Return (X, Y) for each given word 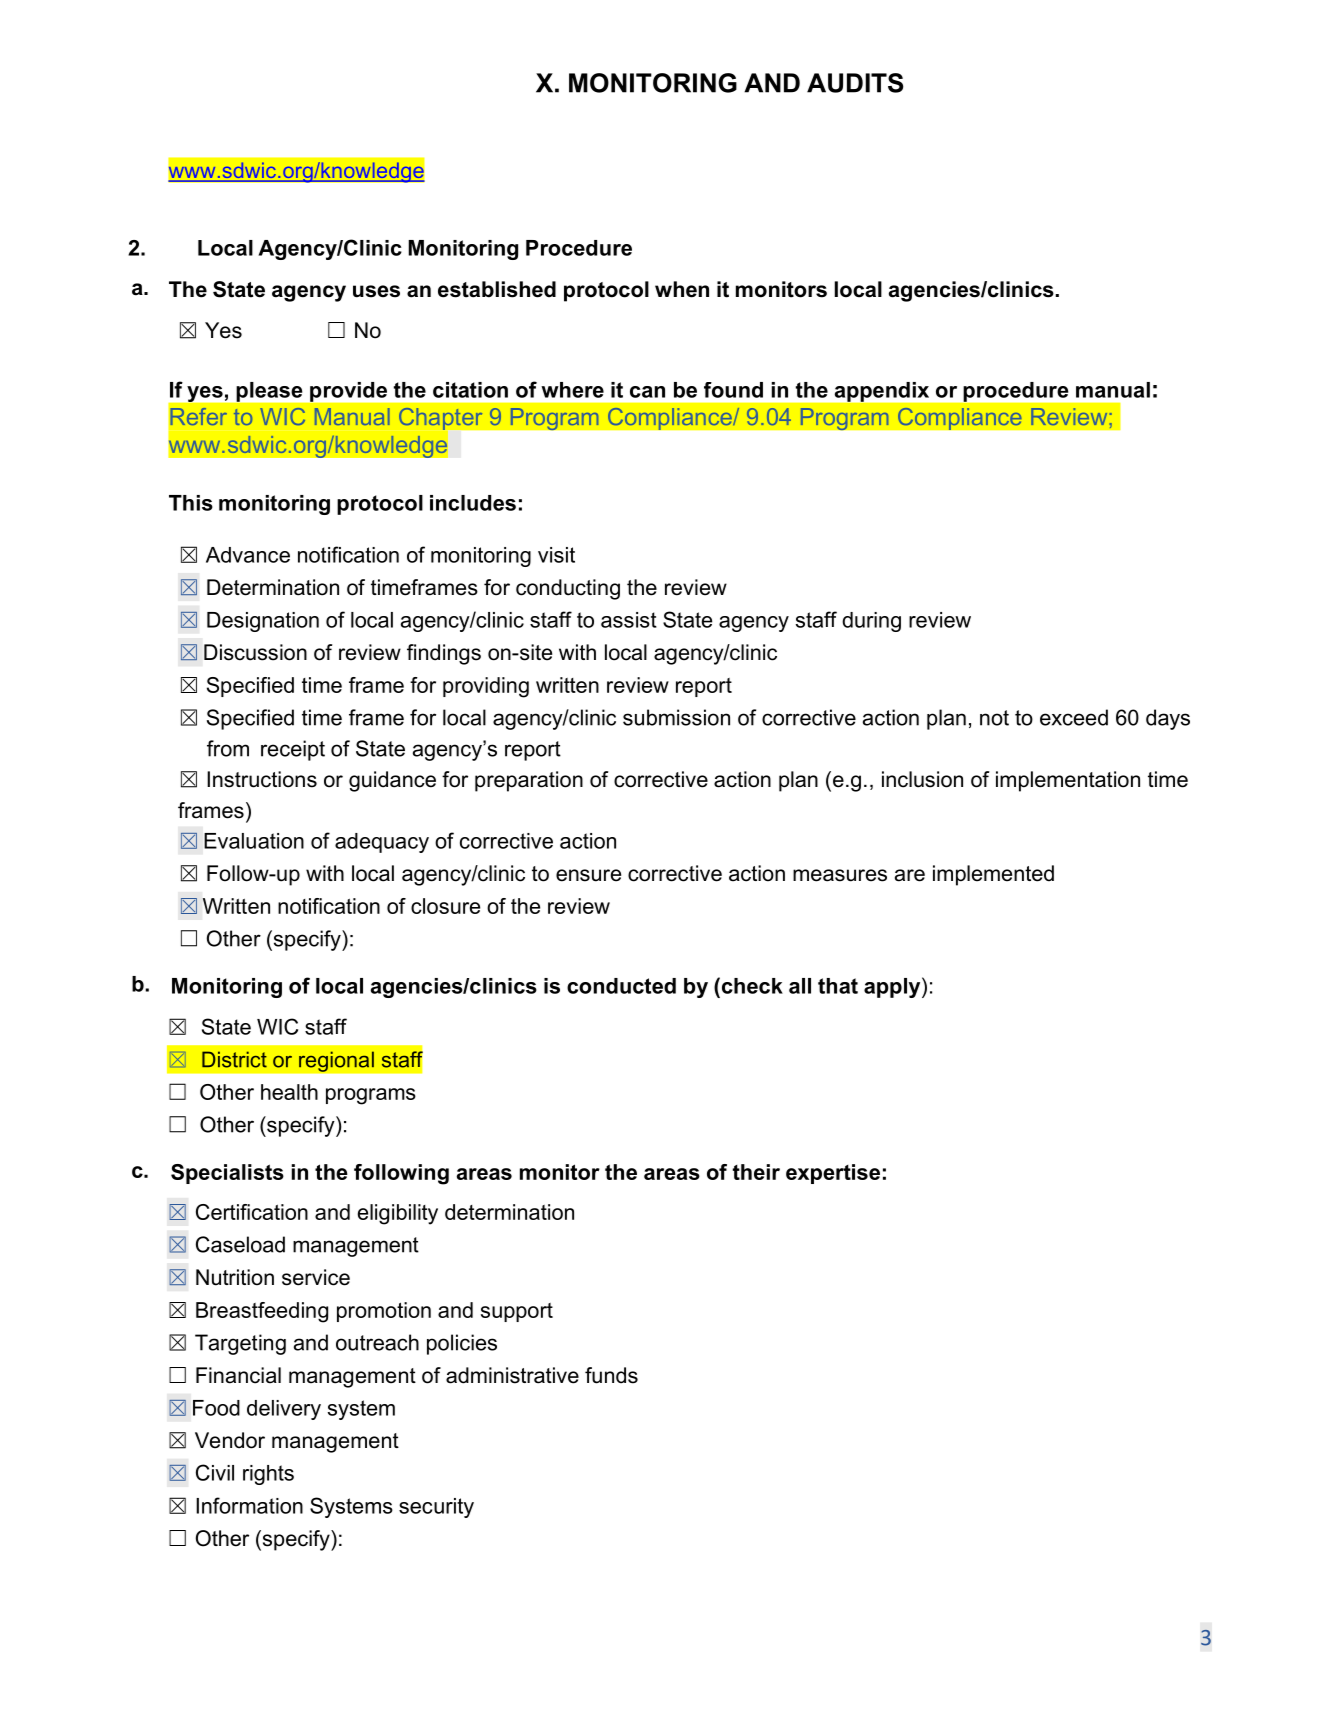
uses (376, 291)
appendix (882, 392)
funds (611, 1375)
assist (629, 620)
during (871, 622)
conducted (621, 986)
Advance (248, 555)
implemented (993, 875)
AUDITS (855, 83)
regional (336, 1061)
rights (268, 1475)
